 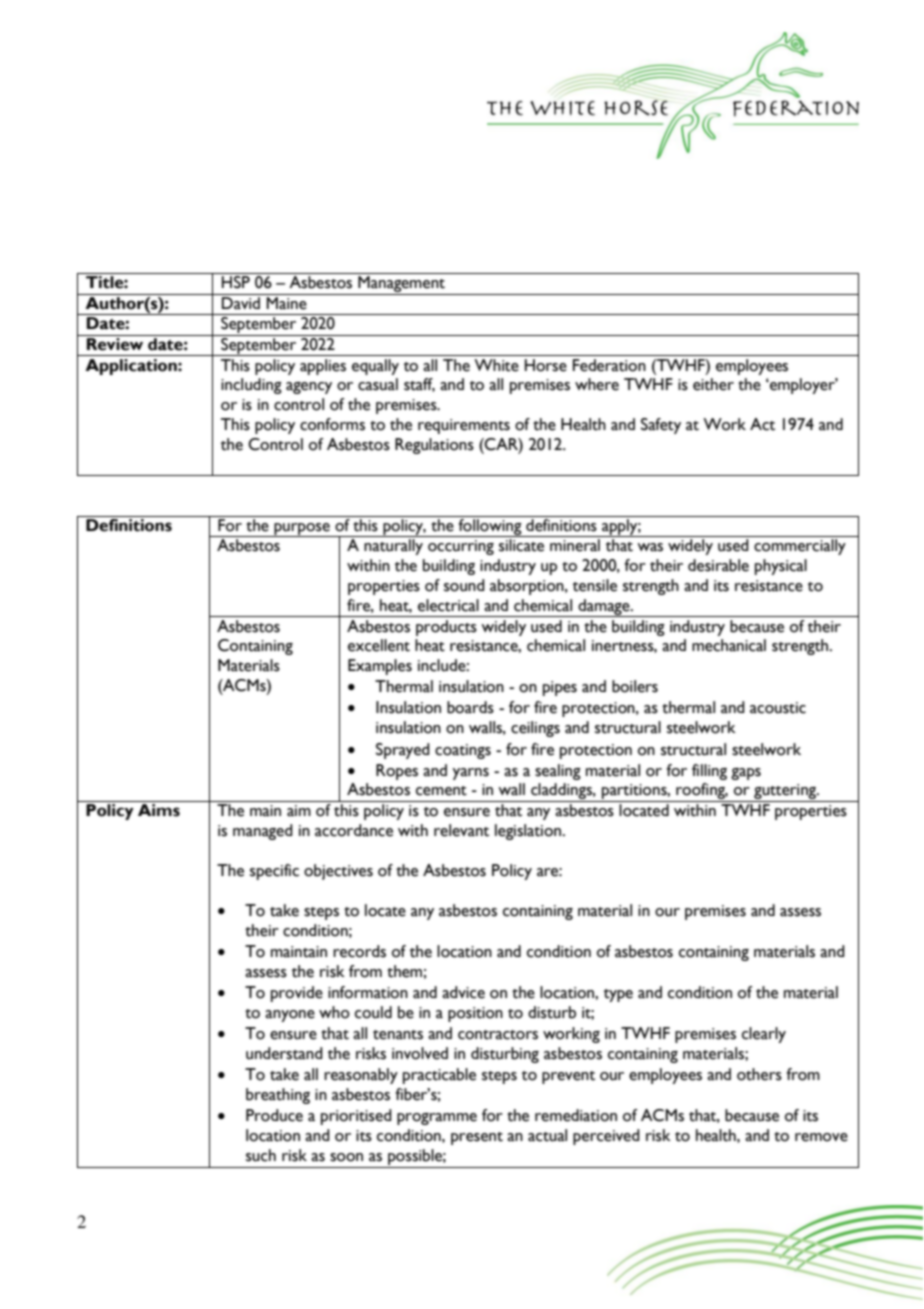 What do you see at coordinates (821, 1137) in the page?
I see `remove` at bounding box center [821, 1137].
